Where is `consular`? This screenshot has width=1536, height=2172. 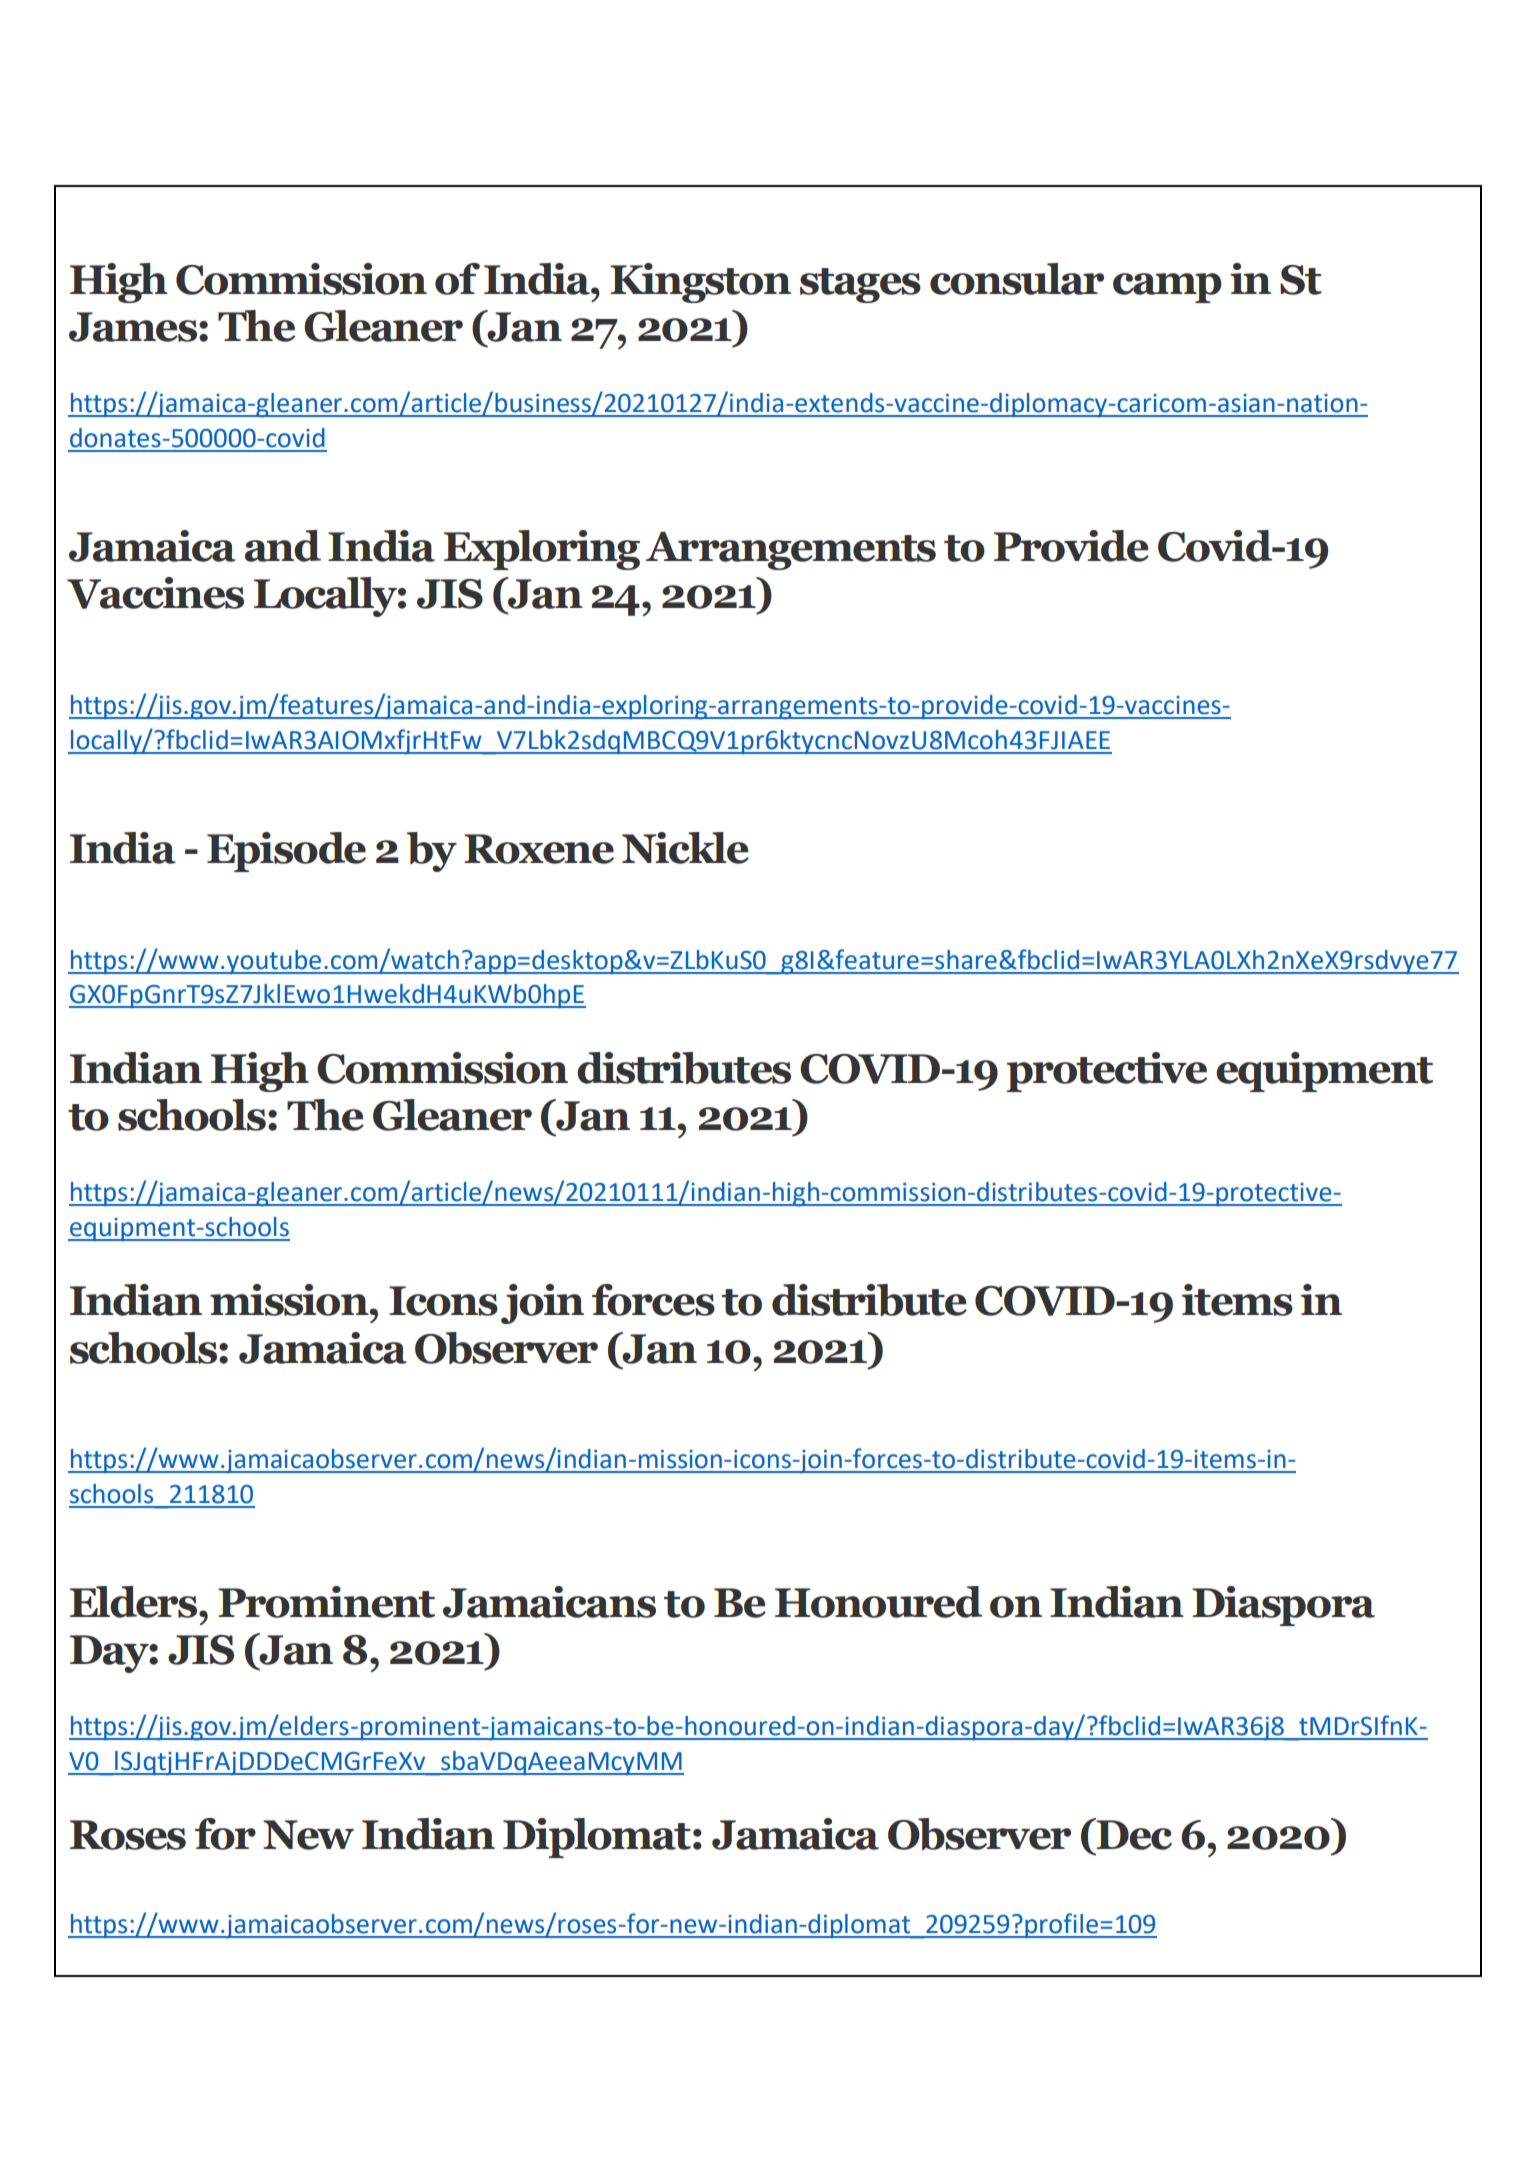 consular is located at coordinates (1017, 279).
